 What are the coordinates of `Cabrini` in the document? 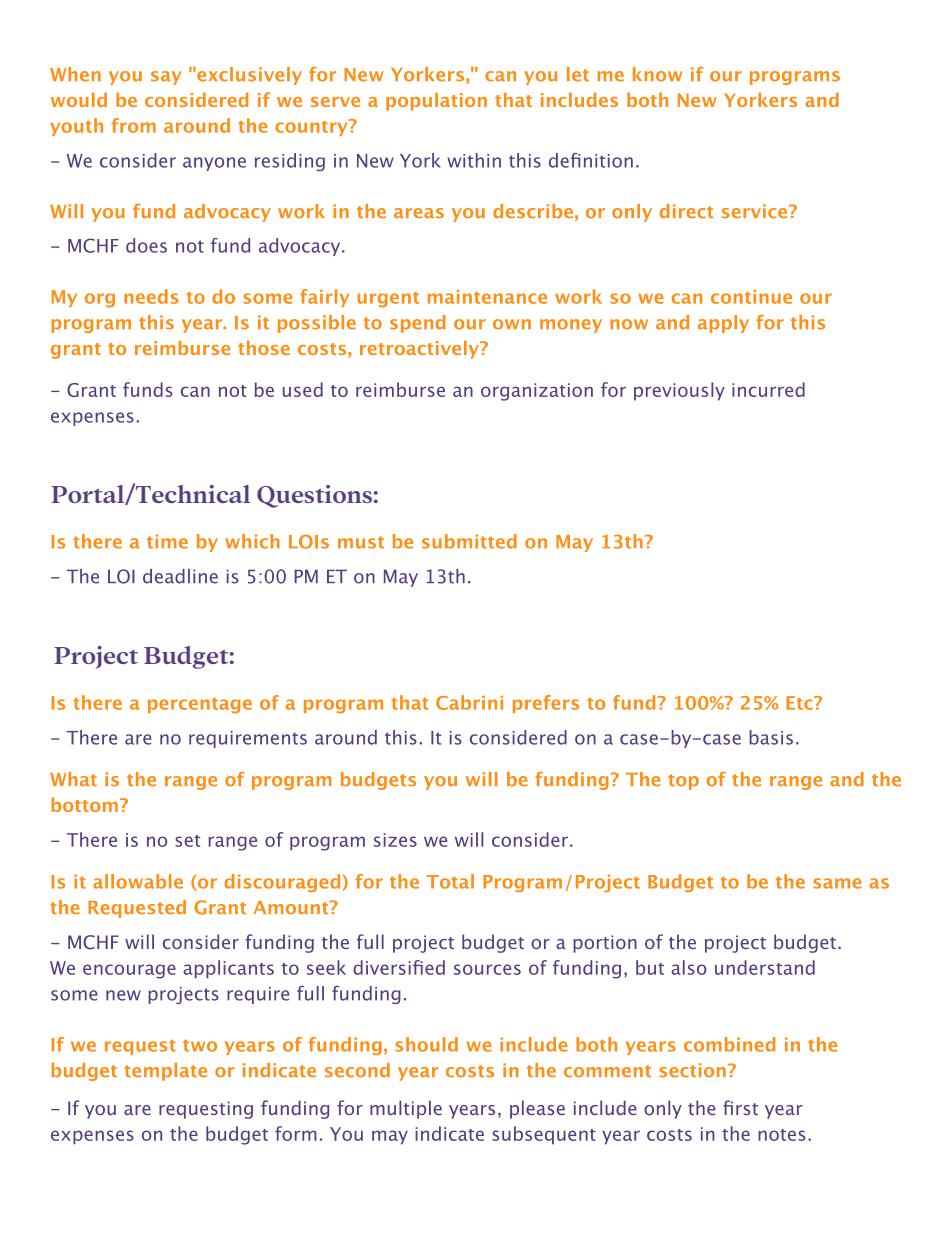 It's located at (469, 702).
